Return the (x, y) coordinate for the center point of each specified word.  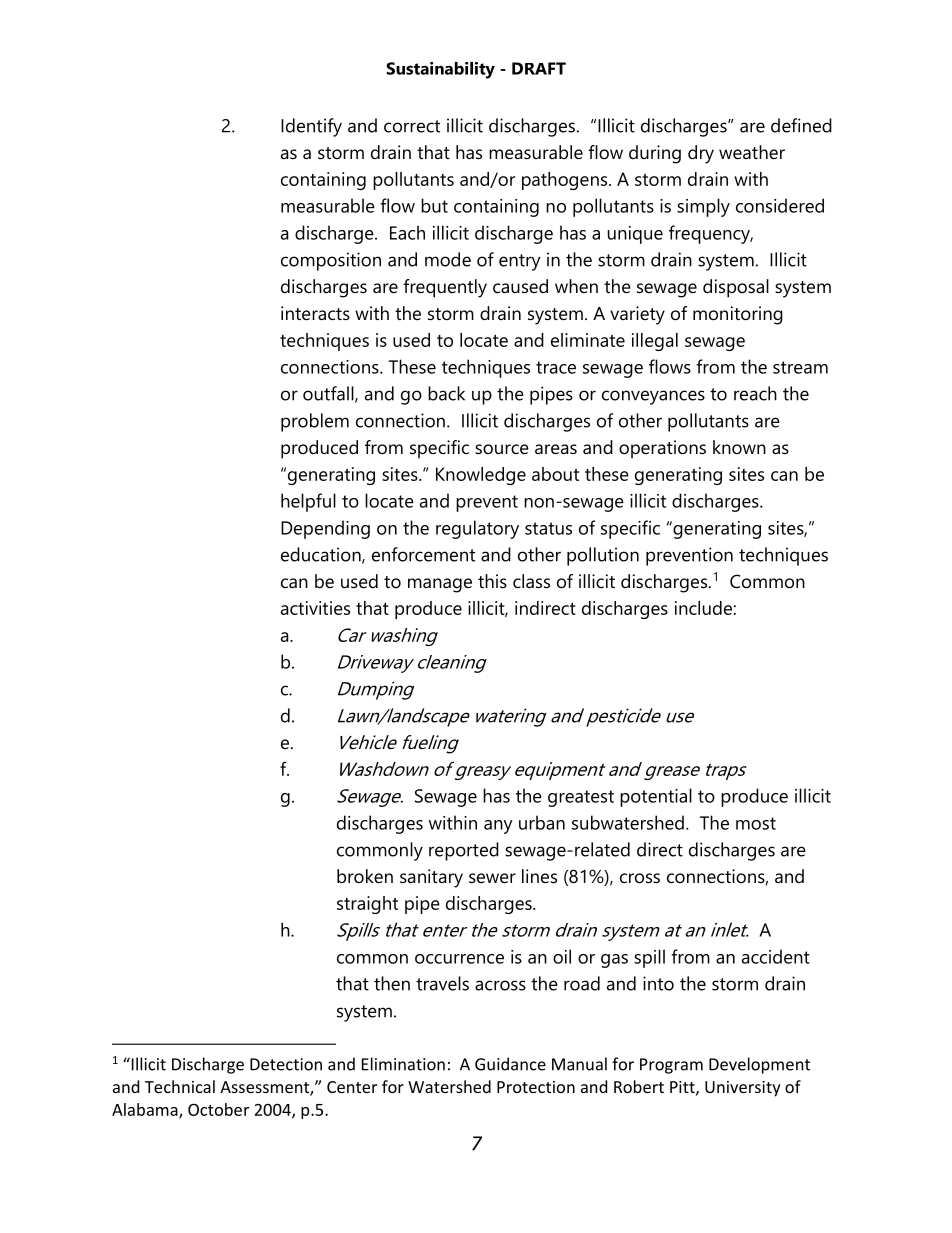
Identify (311, 127)
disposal (736, 288)
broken (365, 876)
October (218, 1109)
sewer (492, 878)
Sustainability (441, 70)
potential (656, 797)
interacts (315, 313)
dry (701, 154)
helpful (308, 502)
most (756, 823)
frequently (445, 288)
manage (440, 585)
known (739, 447)
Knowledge (481, 476)
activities (315, 608)
